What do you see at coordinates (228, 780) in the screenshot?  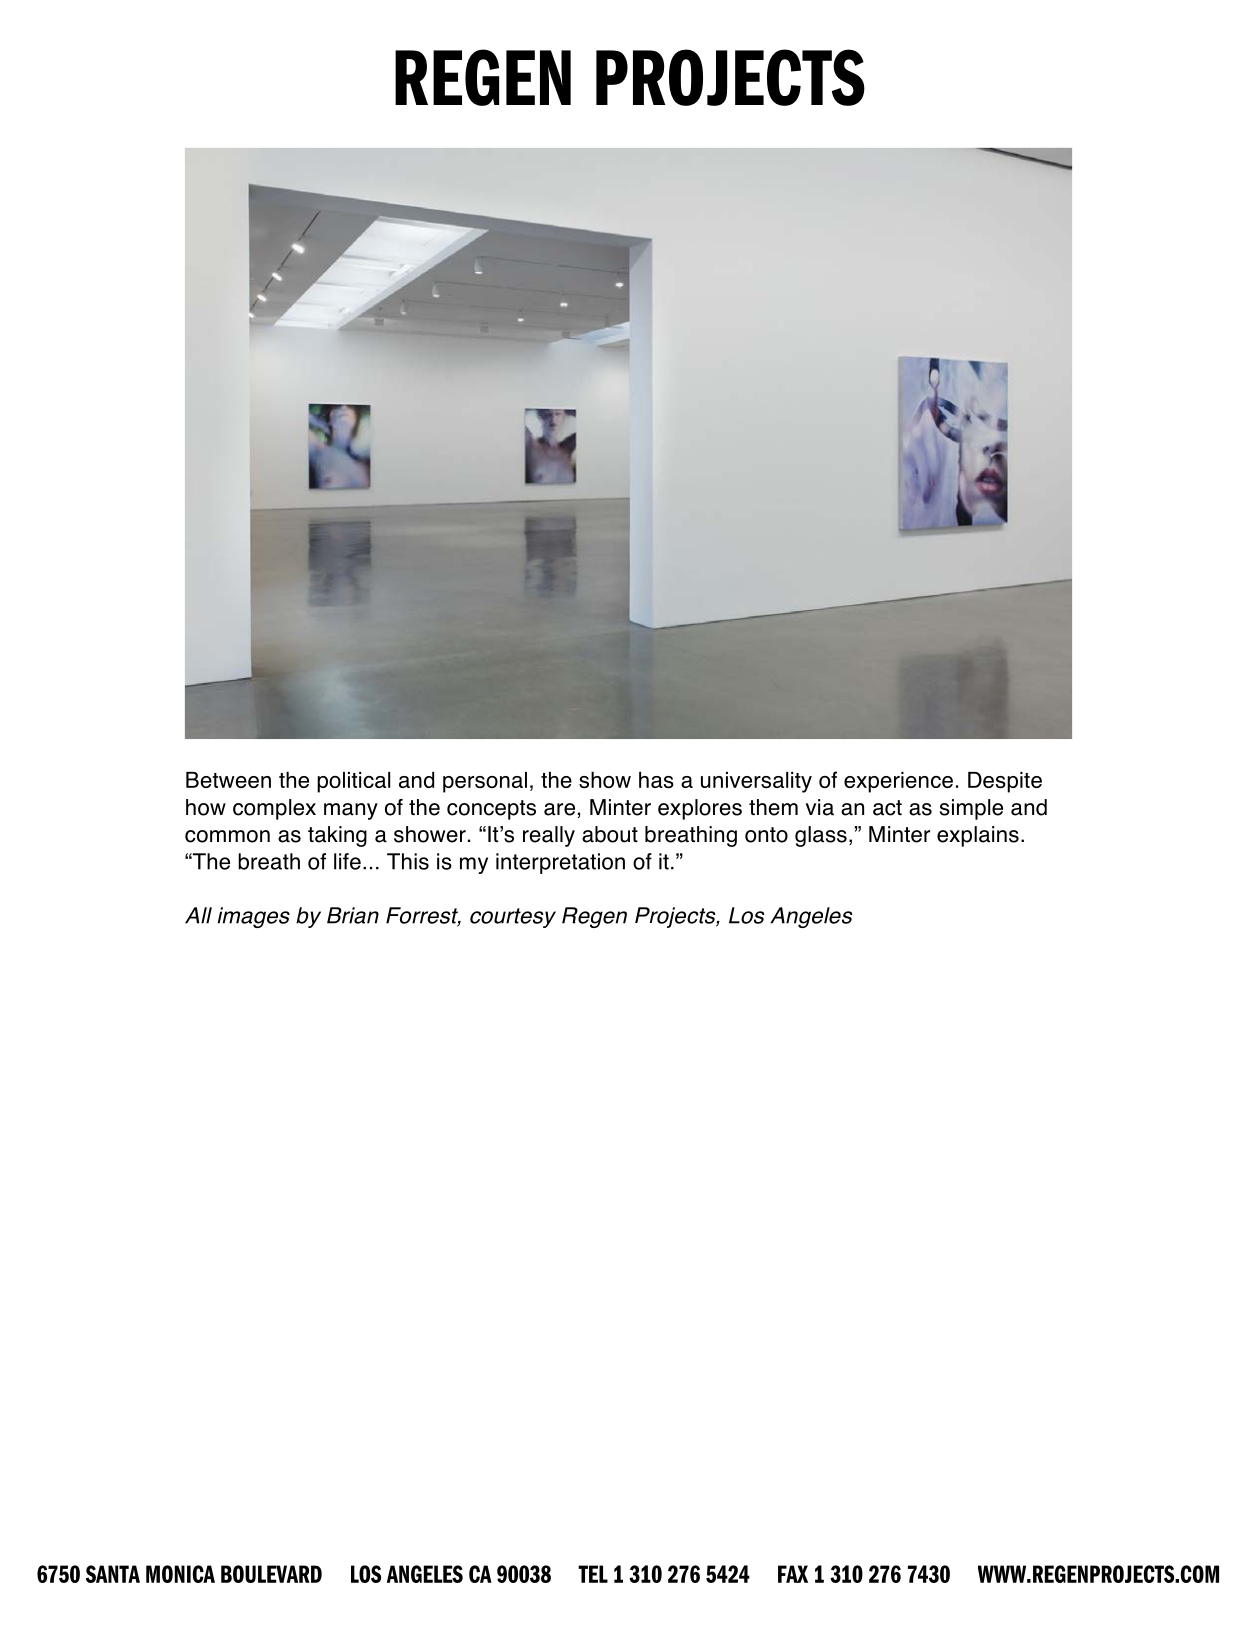 I see `Between` at bounding box center [228, 780].
